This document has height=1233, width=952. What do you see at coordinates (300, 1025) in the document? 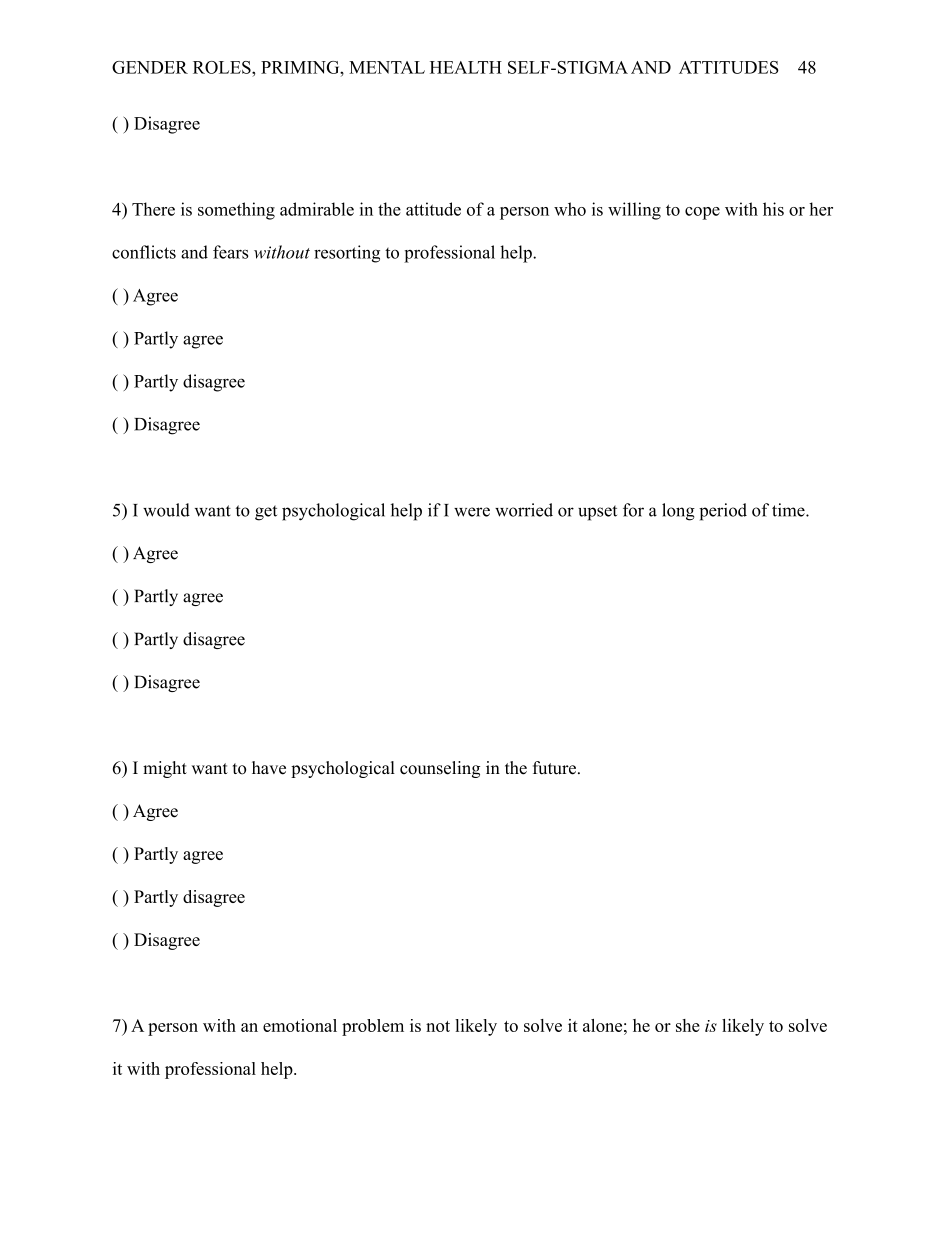
I see `emotional` at bounding box center [300, 1025].
